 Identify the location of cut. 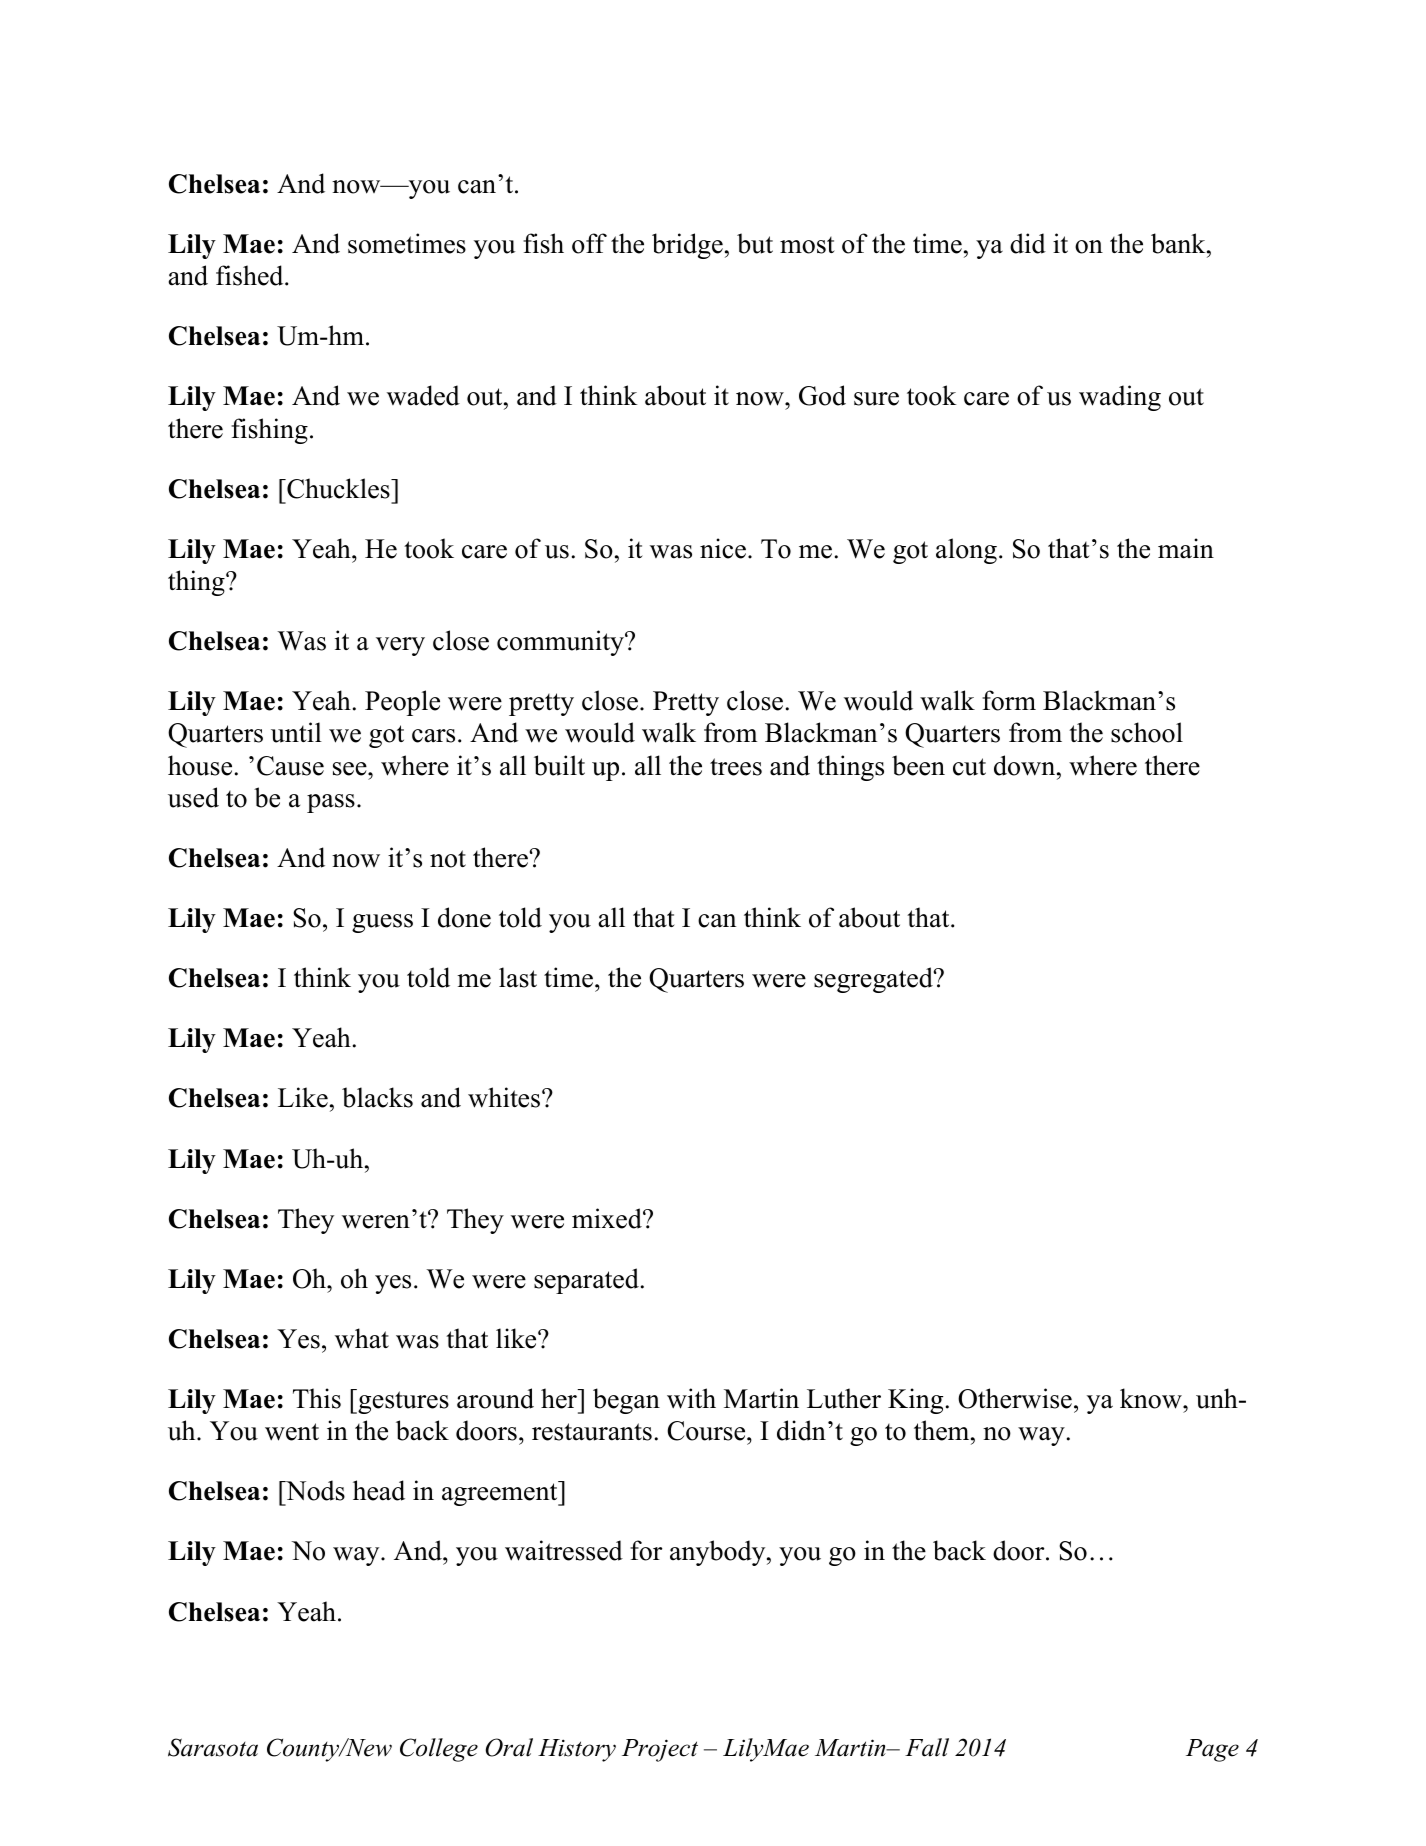
(969, 767).
